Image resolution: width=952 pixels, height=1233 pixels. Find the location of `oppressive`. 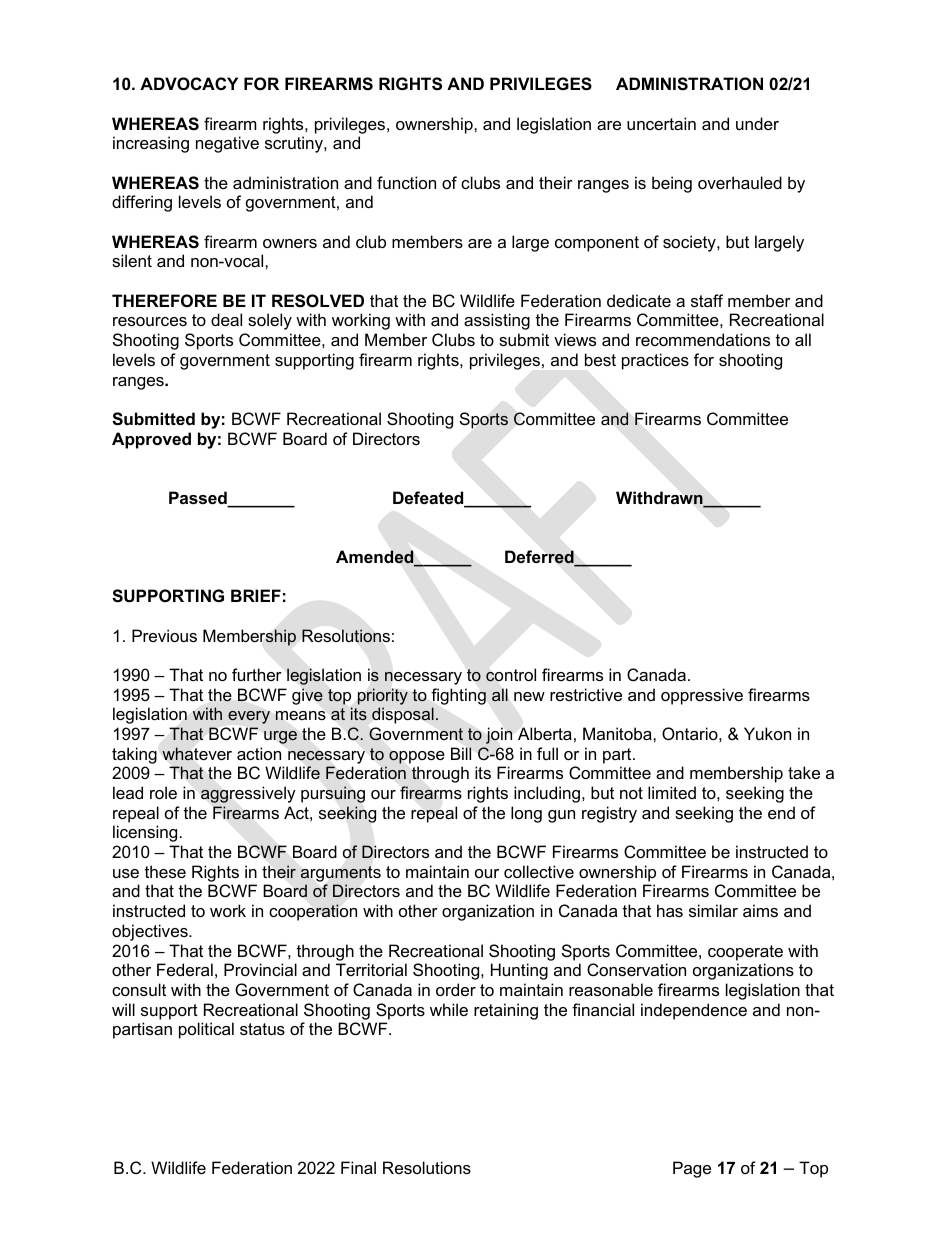

oppressive is located at coordinates (702, 696).
